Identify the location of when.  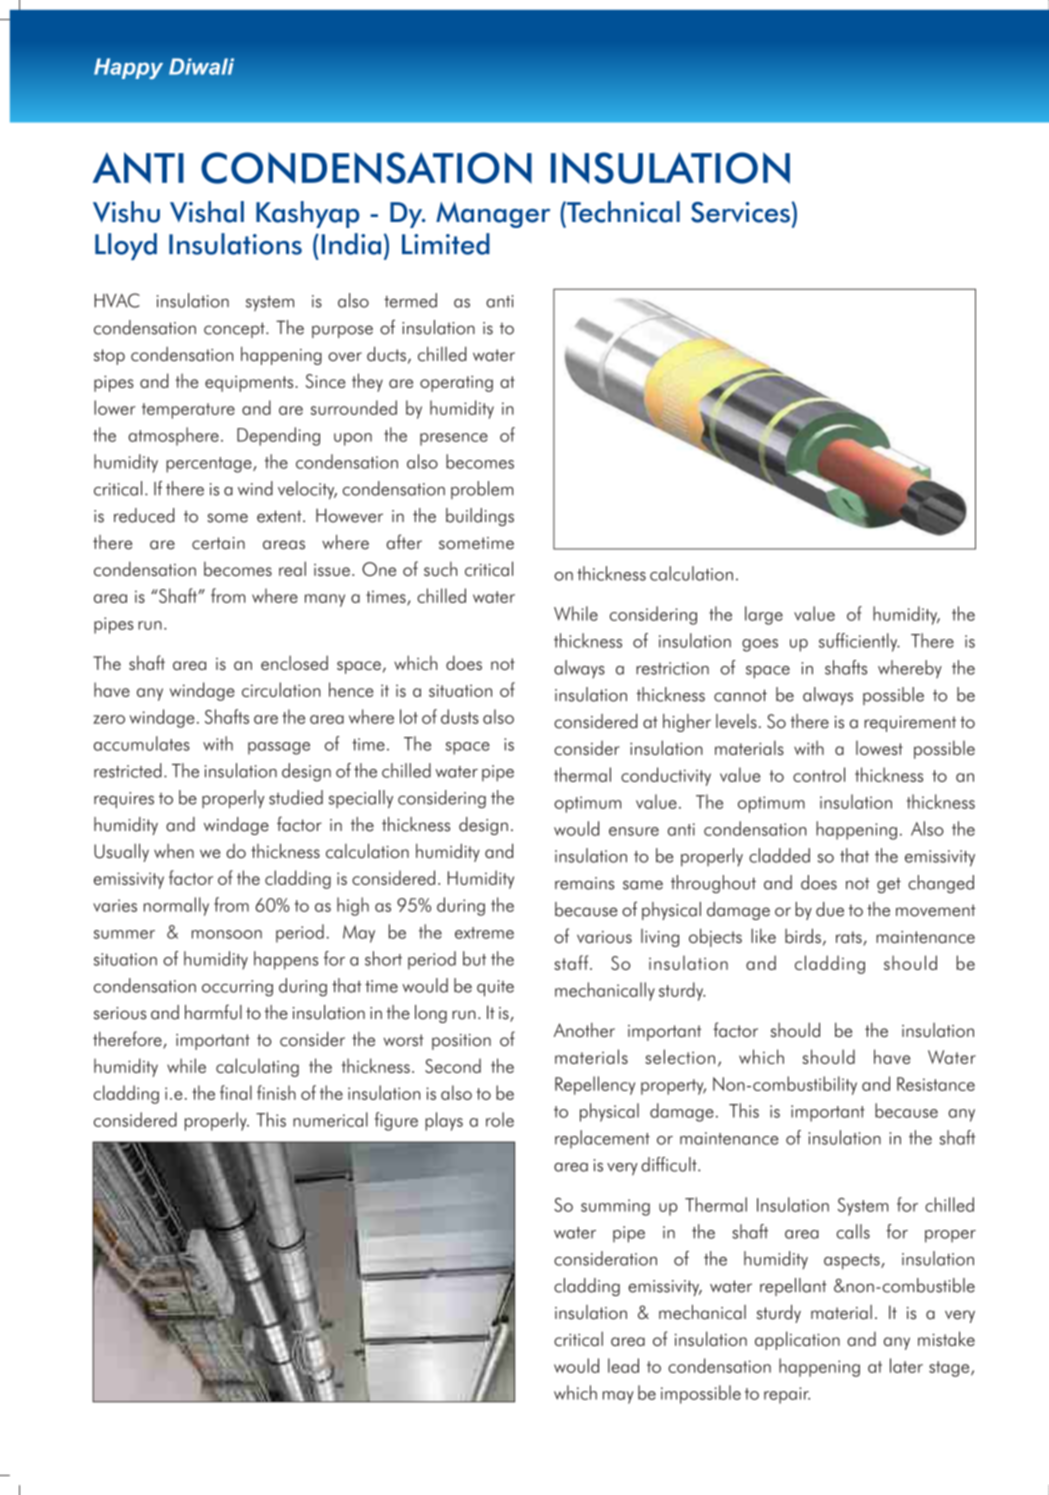
(174, 851).
